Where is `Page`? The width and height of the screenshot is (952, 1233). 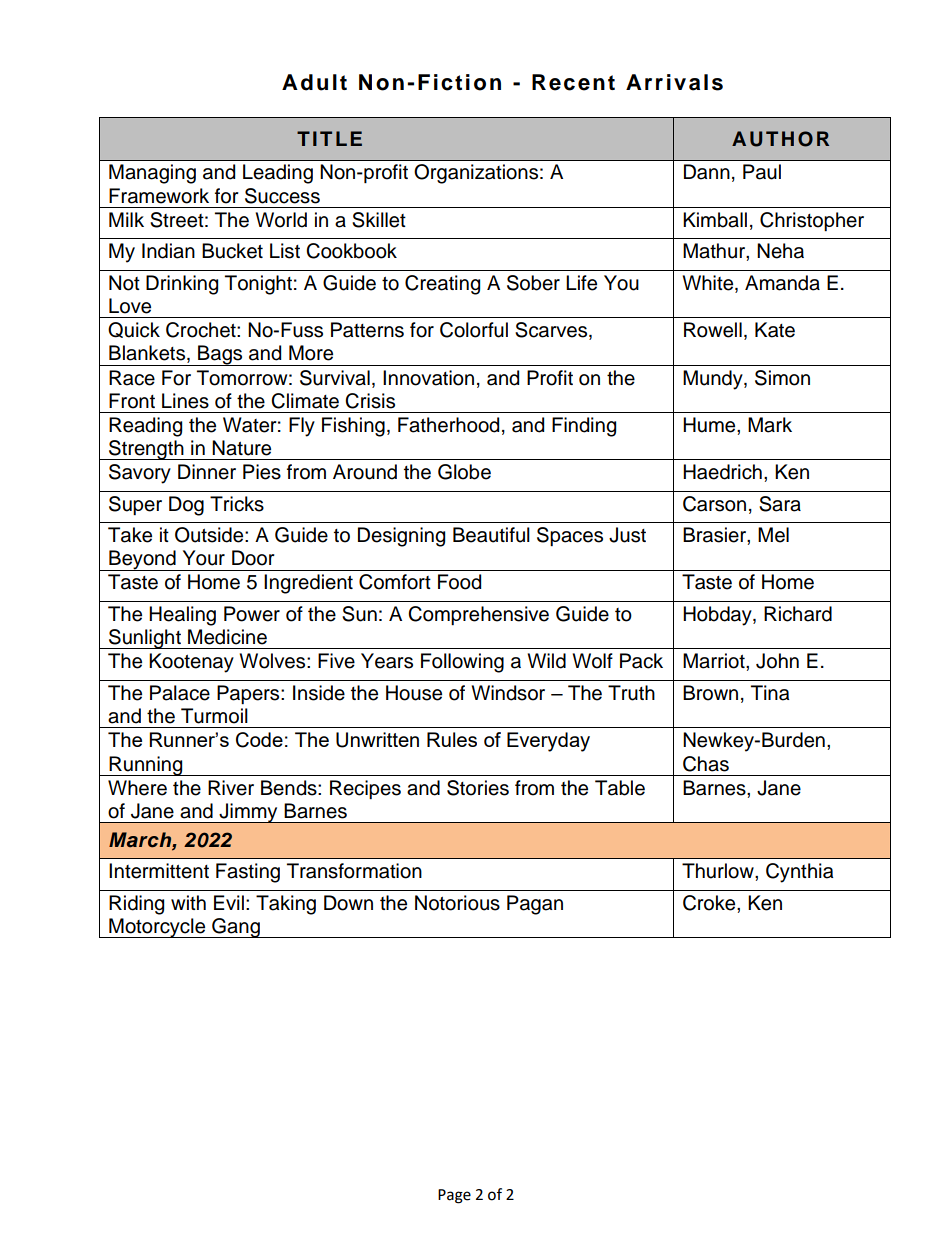
Page is located at coordinates (454, 1196).
